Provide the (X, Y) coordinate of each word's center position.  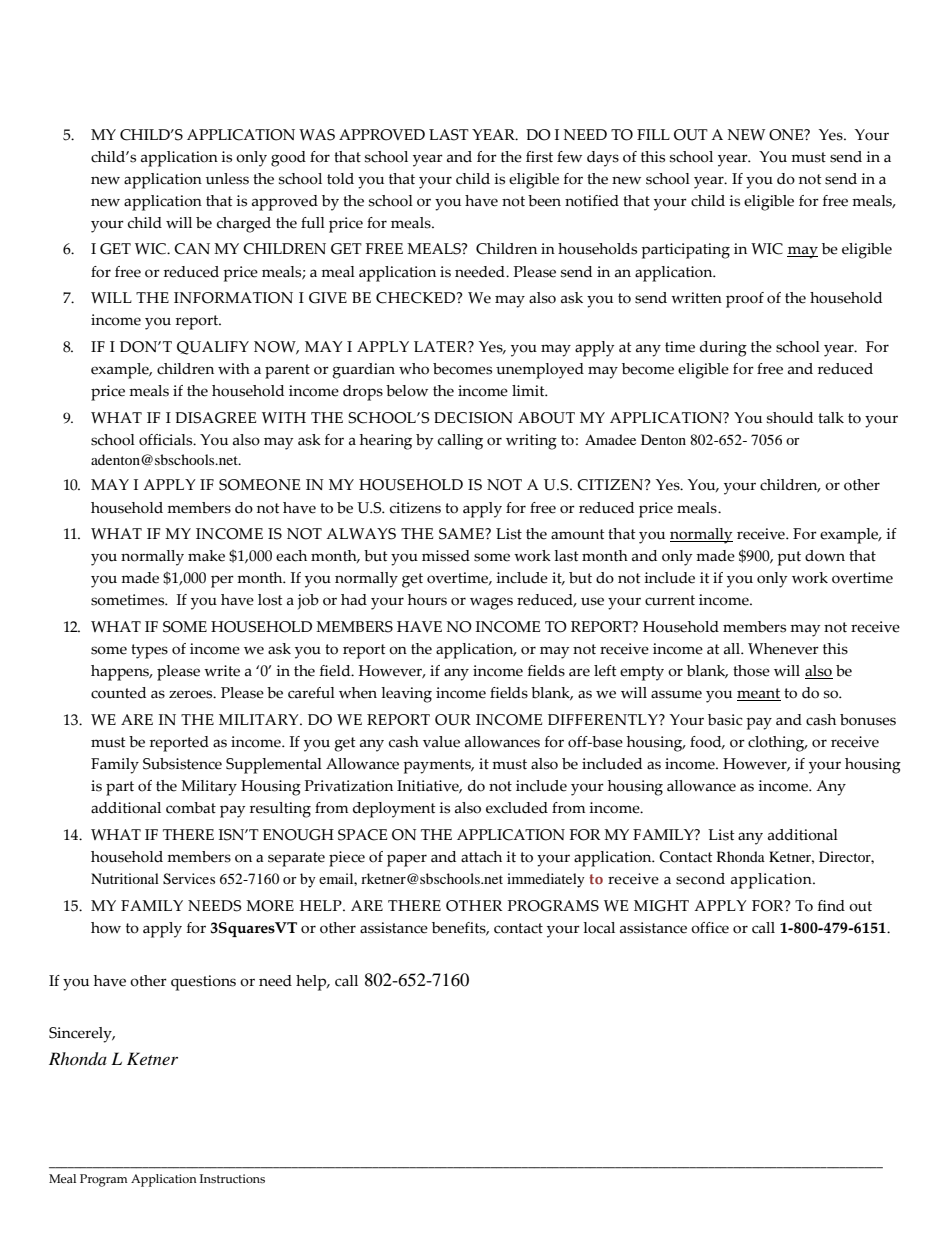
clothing (777, 744)
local (599, 928)
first (539, 157)
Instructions (232, 1179)
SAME (462, 534)
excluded (517, 808)
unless (227, 179)
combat (191, 808)
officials (167, 440)
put (789, 558)
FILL (653, 134)
